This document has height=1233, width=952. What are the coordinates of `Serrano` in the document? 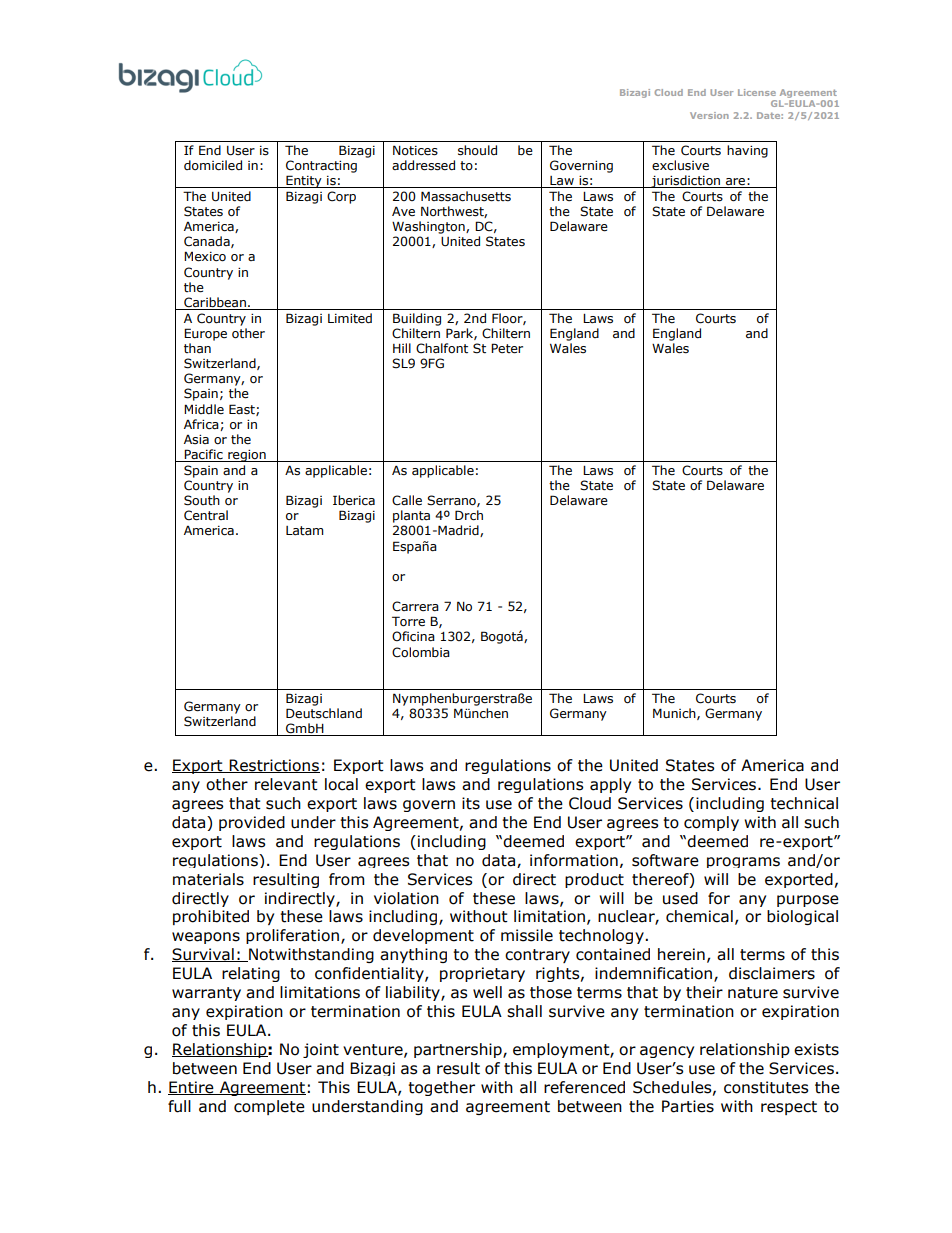 It's located at (452, 501).
